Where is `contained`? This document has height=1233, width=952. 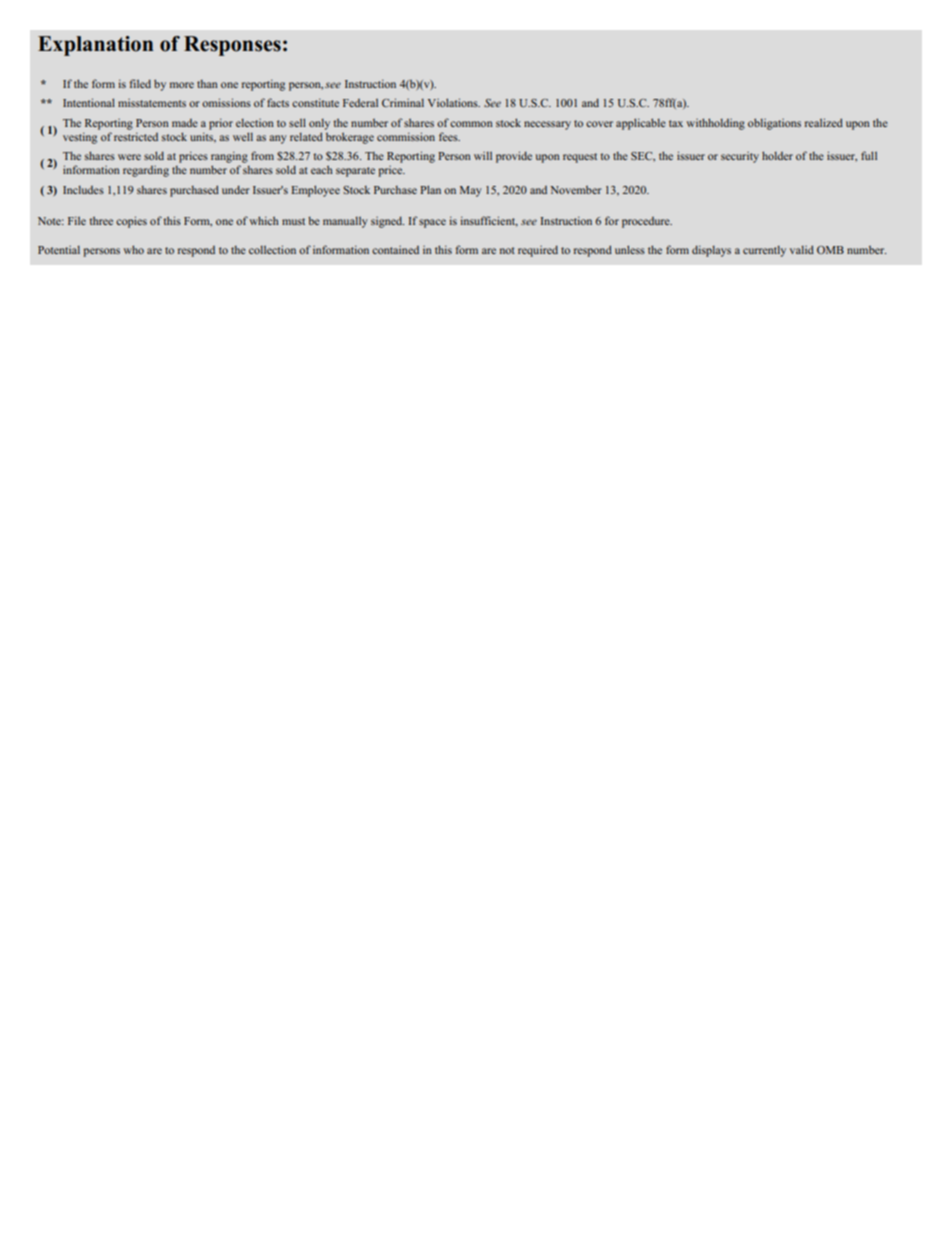
contained is located at coordinates (395, 250).
